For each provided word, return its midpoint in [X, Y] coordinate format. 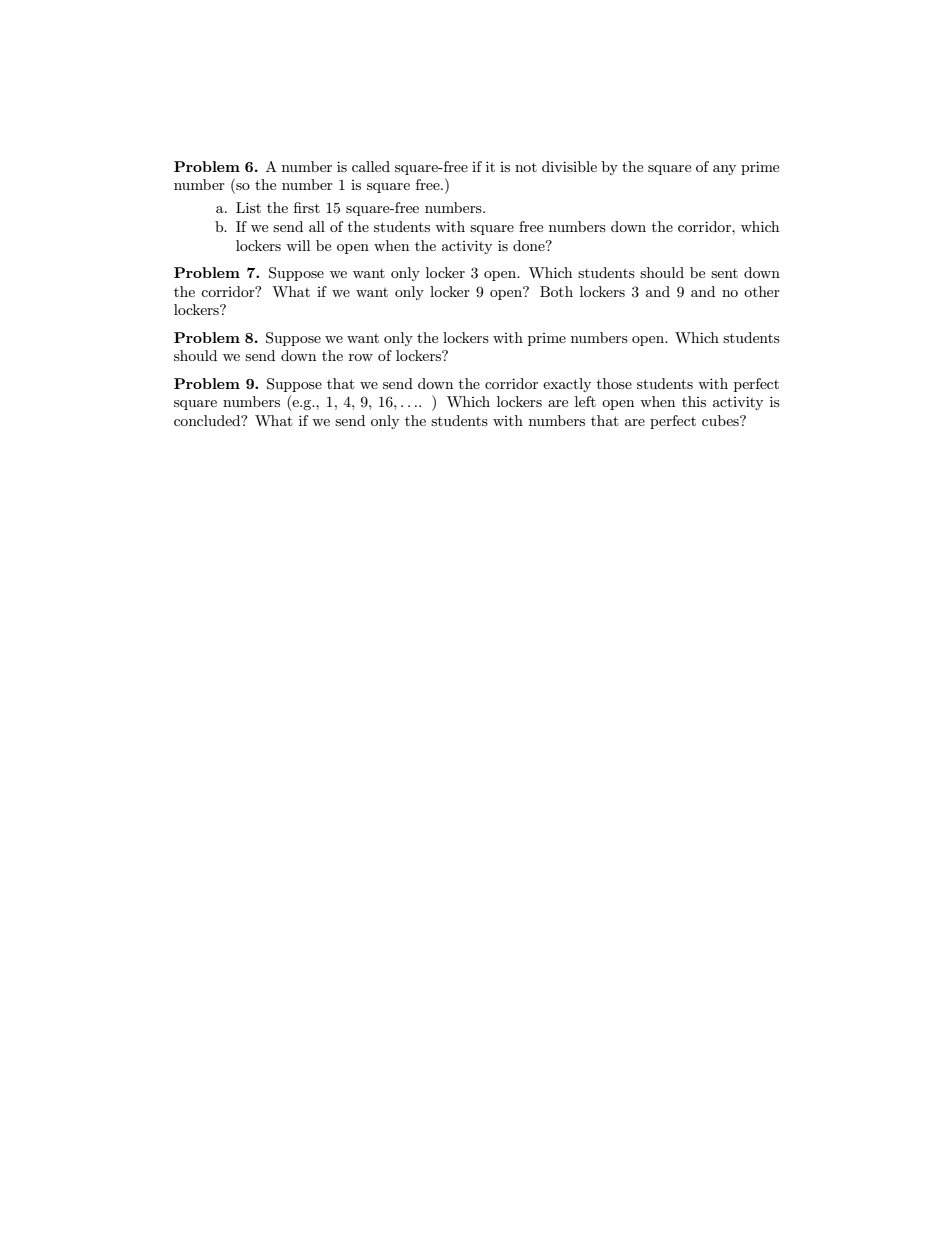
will [298, 245]
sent [724, 273]
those [614, 383]
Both [556, 291]
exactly [567, 385]
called [371, 166]
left [585, 401]
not [526, 167]
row [361, 357]
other [762, 291]
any [724, 170]
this [694, 401]
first [307, 207]
